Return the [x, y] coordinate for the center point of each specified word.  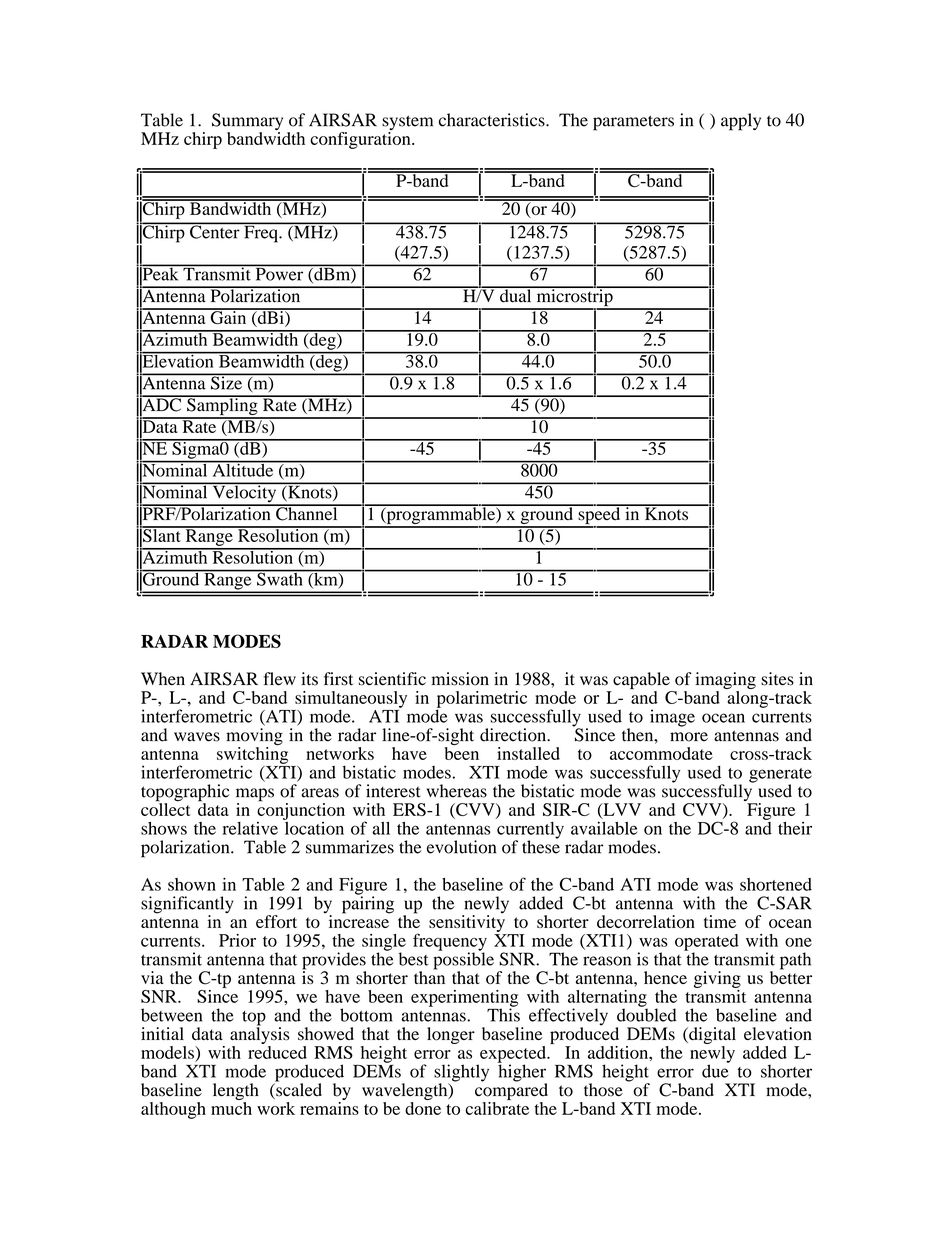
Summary [247, 123]
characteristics [493, 120]
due [715, 1070]
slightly [461, 1074]
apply [741, 122]
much [231, 1107]
